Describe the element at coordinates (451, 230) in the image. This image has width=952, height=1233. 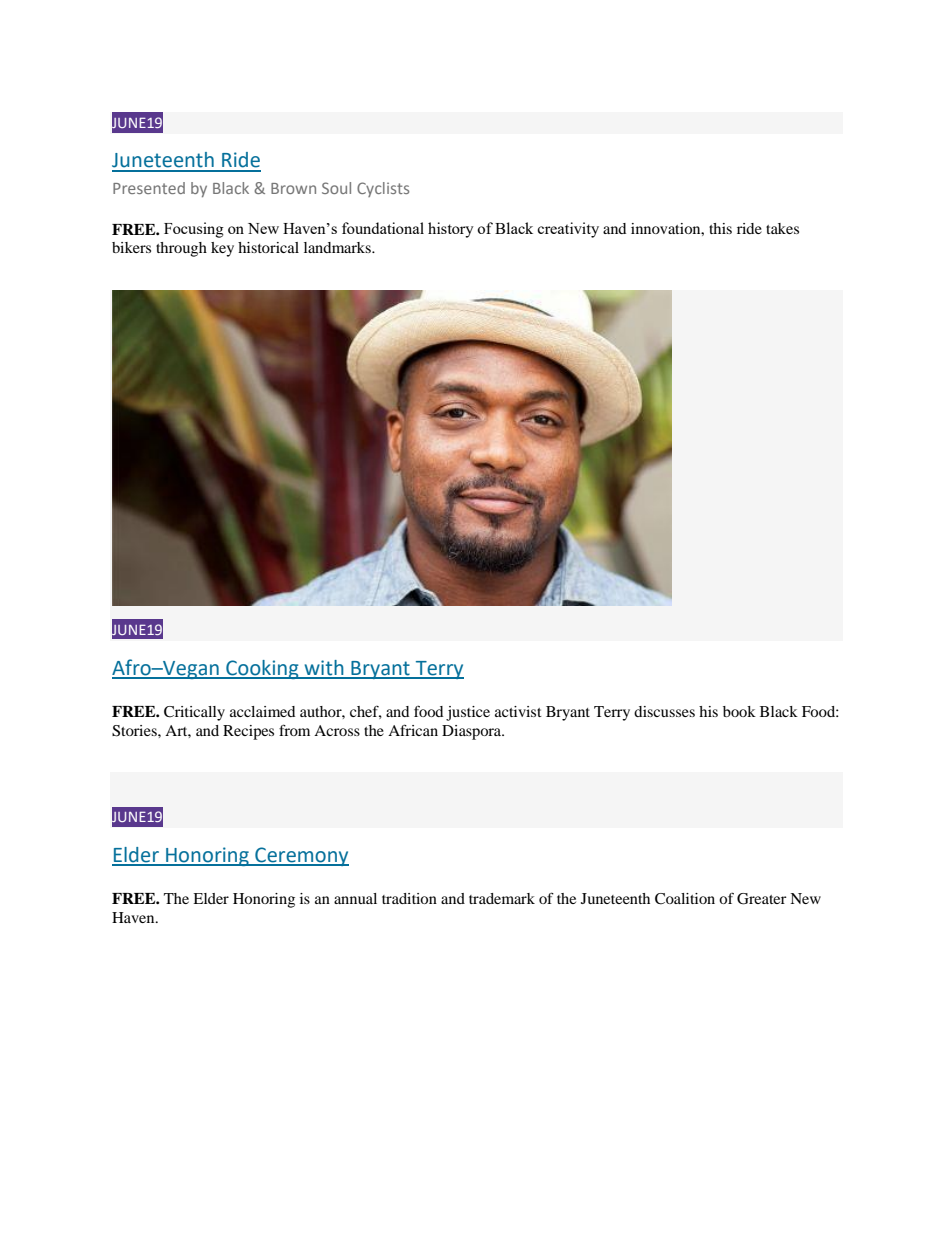
I see `history` at that location.
